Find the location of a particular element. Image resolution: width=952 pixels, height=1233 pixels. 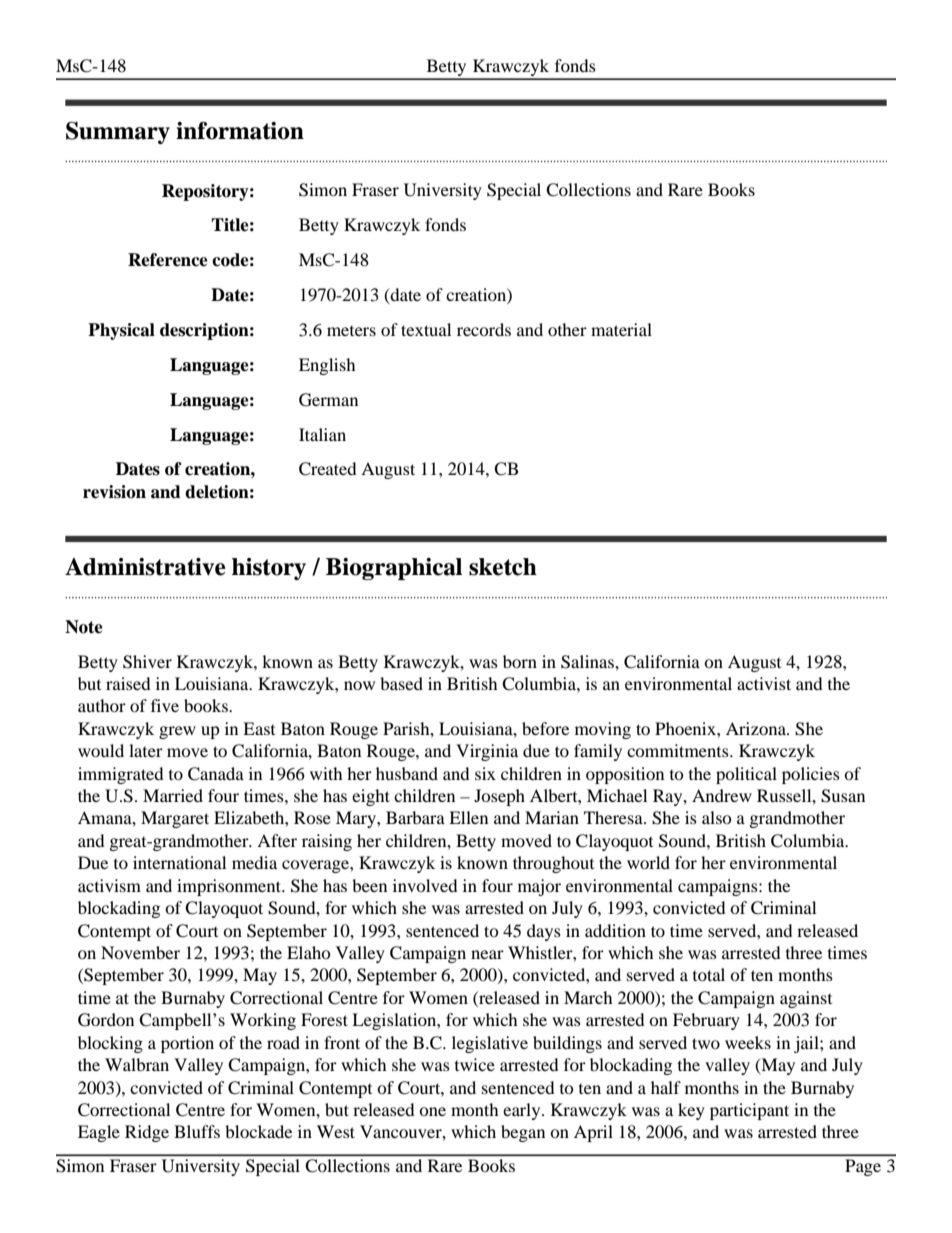

records is located at coordinates (484, 329).
